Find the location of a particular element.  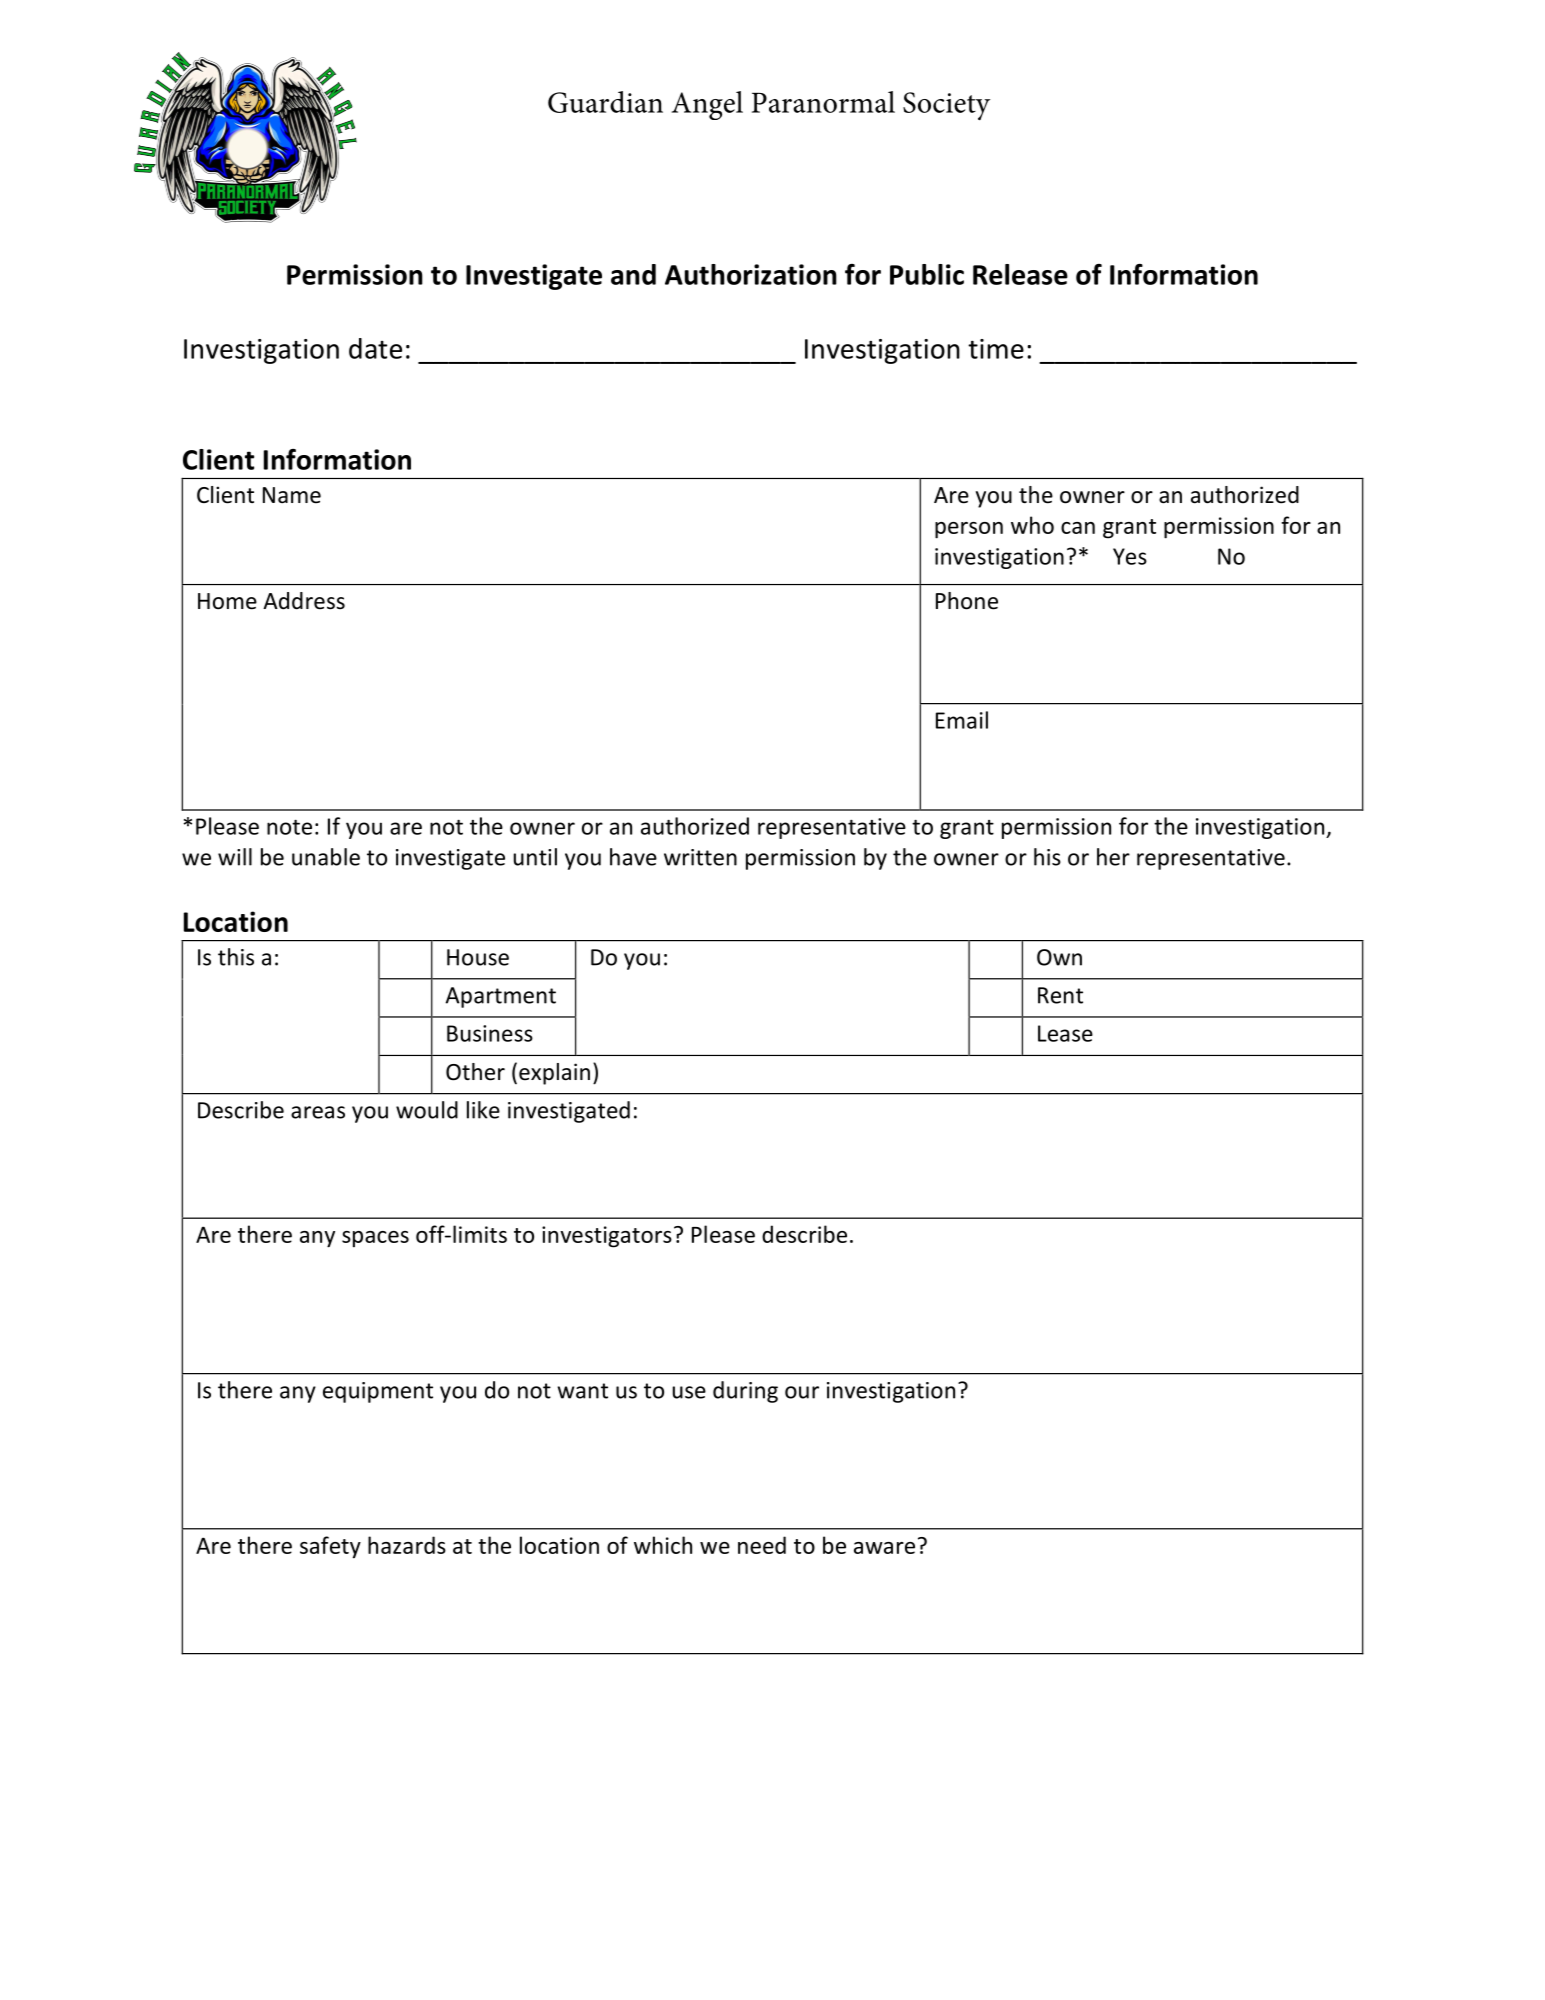

Society is located at coordinates (946, 106).
